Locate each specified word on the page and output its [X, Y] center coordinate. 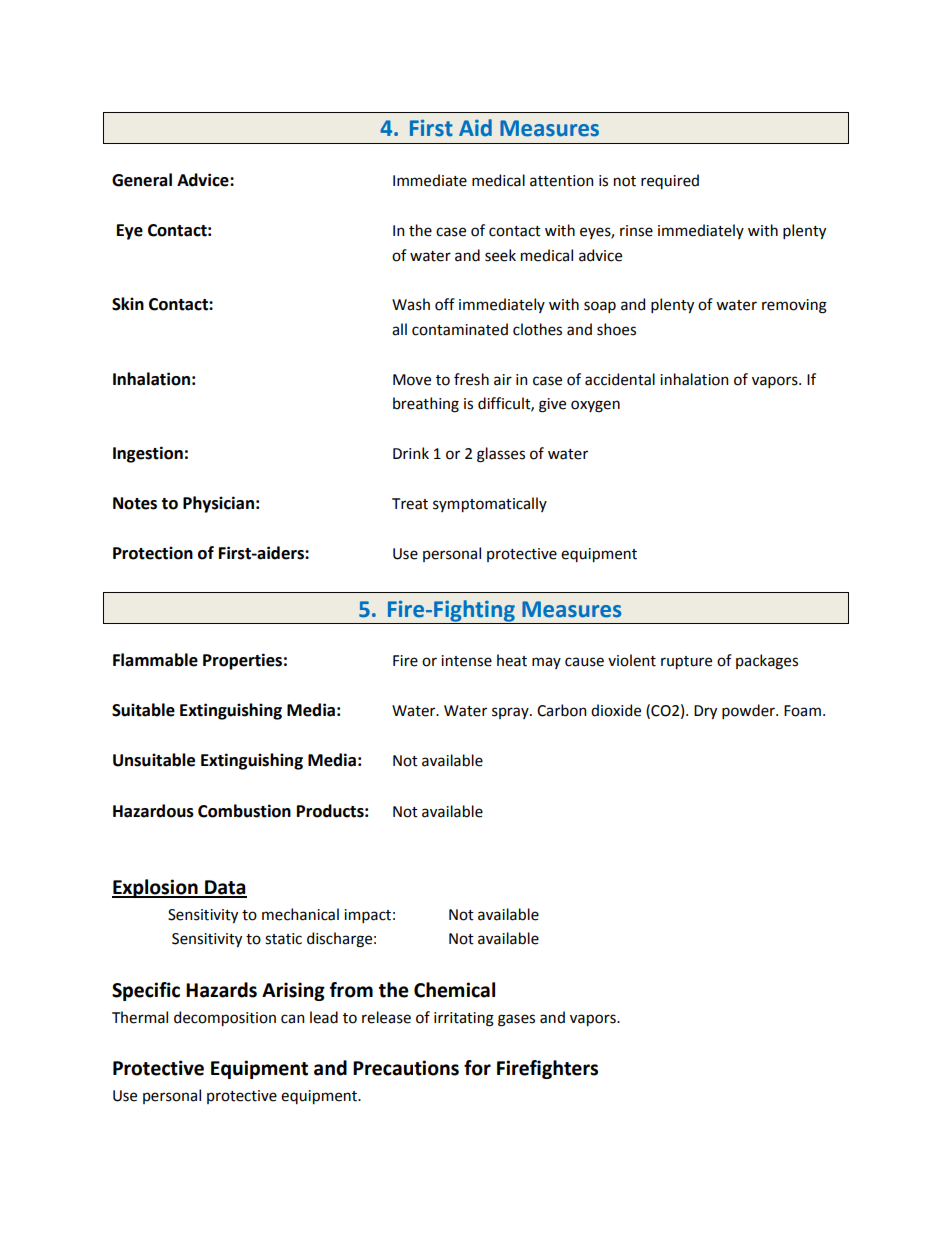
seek [500, 255]
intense [466, 661]
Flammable [155, 660]
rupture [686, 662]
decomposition [225, 1018]
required [670, 181]
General [142, 180]
